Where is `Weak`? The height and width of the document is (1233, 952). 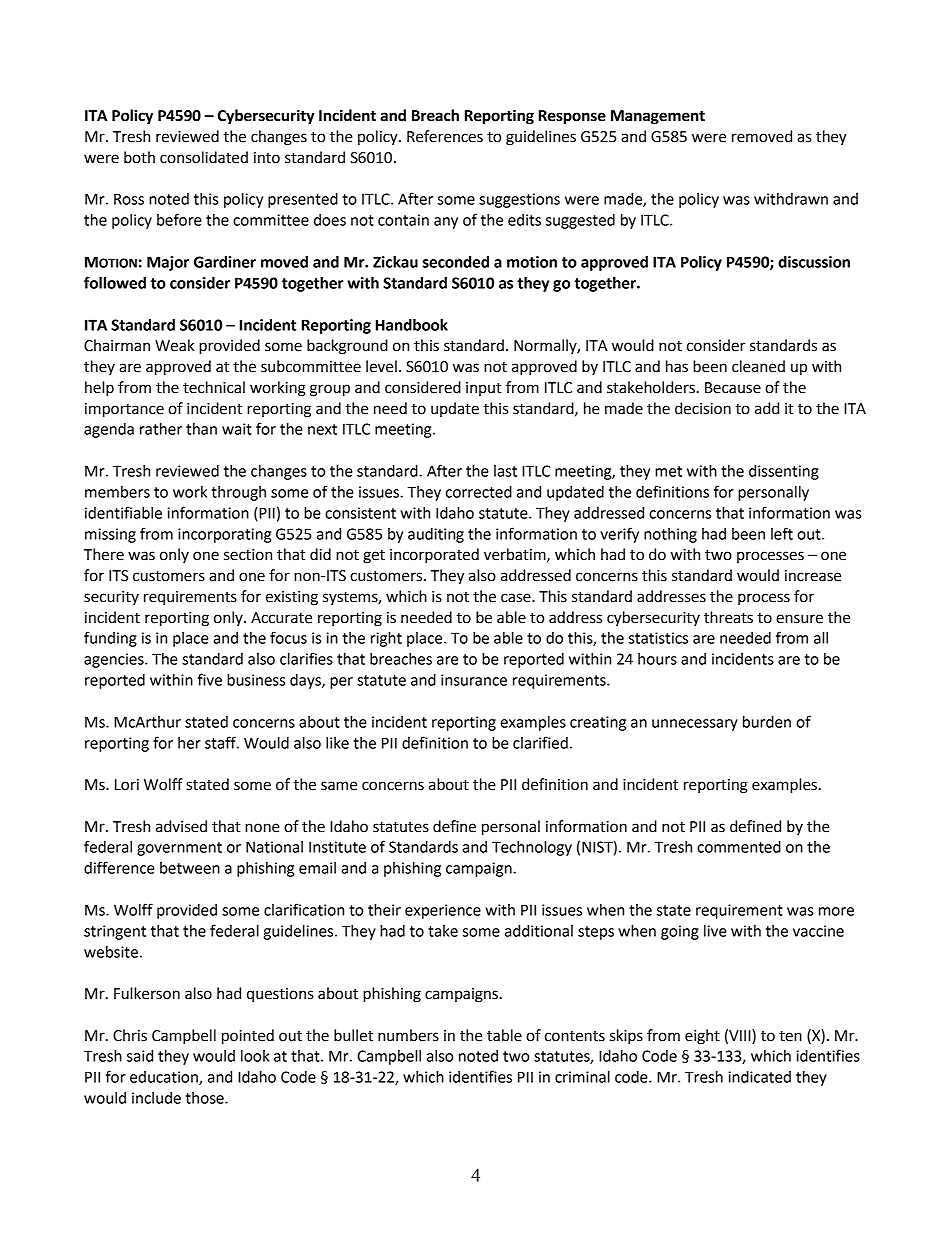 Weak is located at coordinates (174, 345).
